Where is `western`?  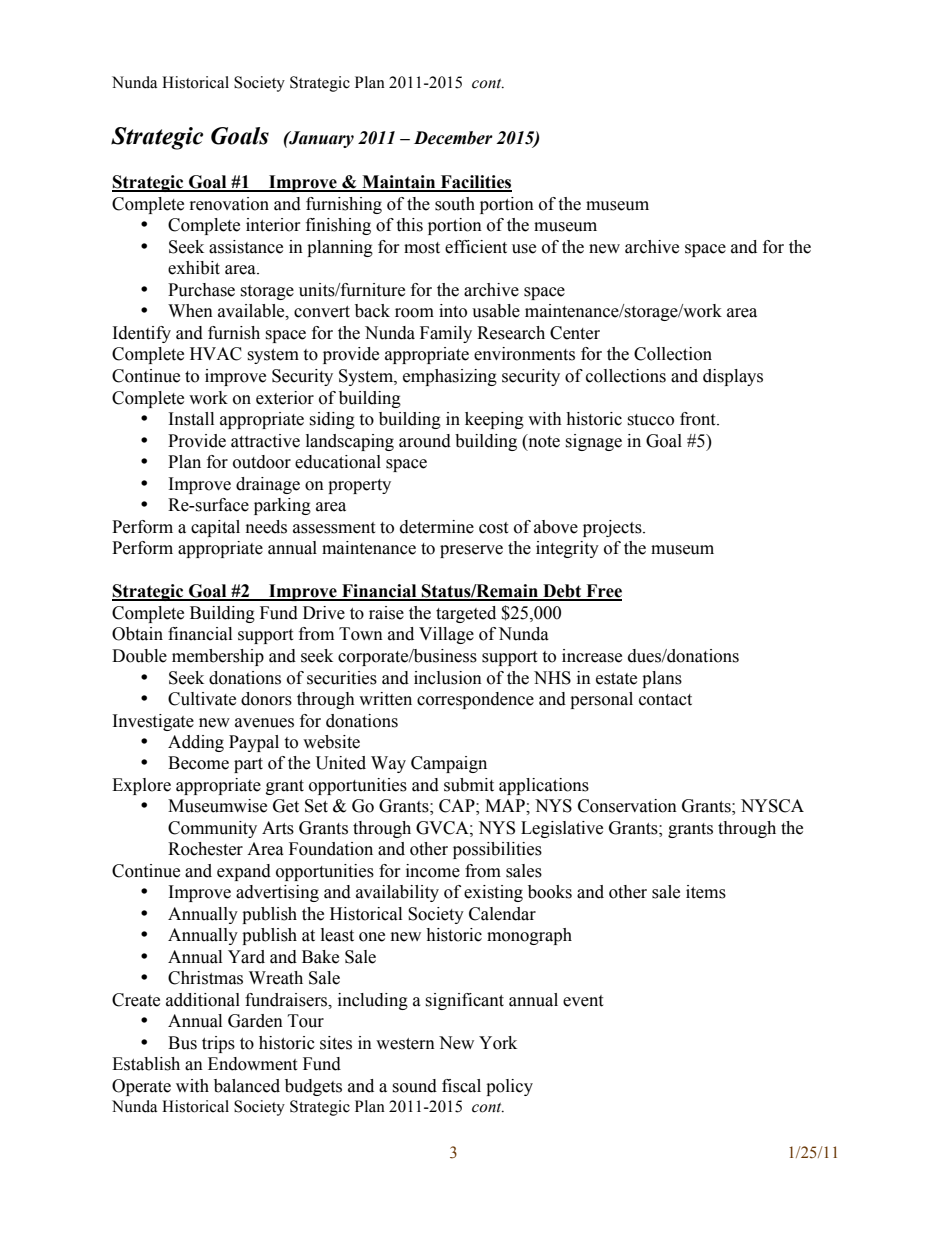
western is located at coordinates (405, 1044).
